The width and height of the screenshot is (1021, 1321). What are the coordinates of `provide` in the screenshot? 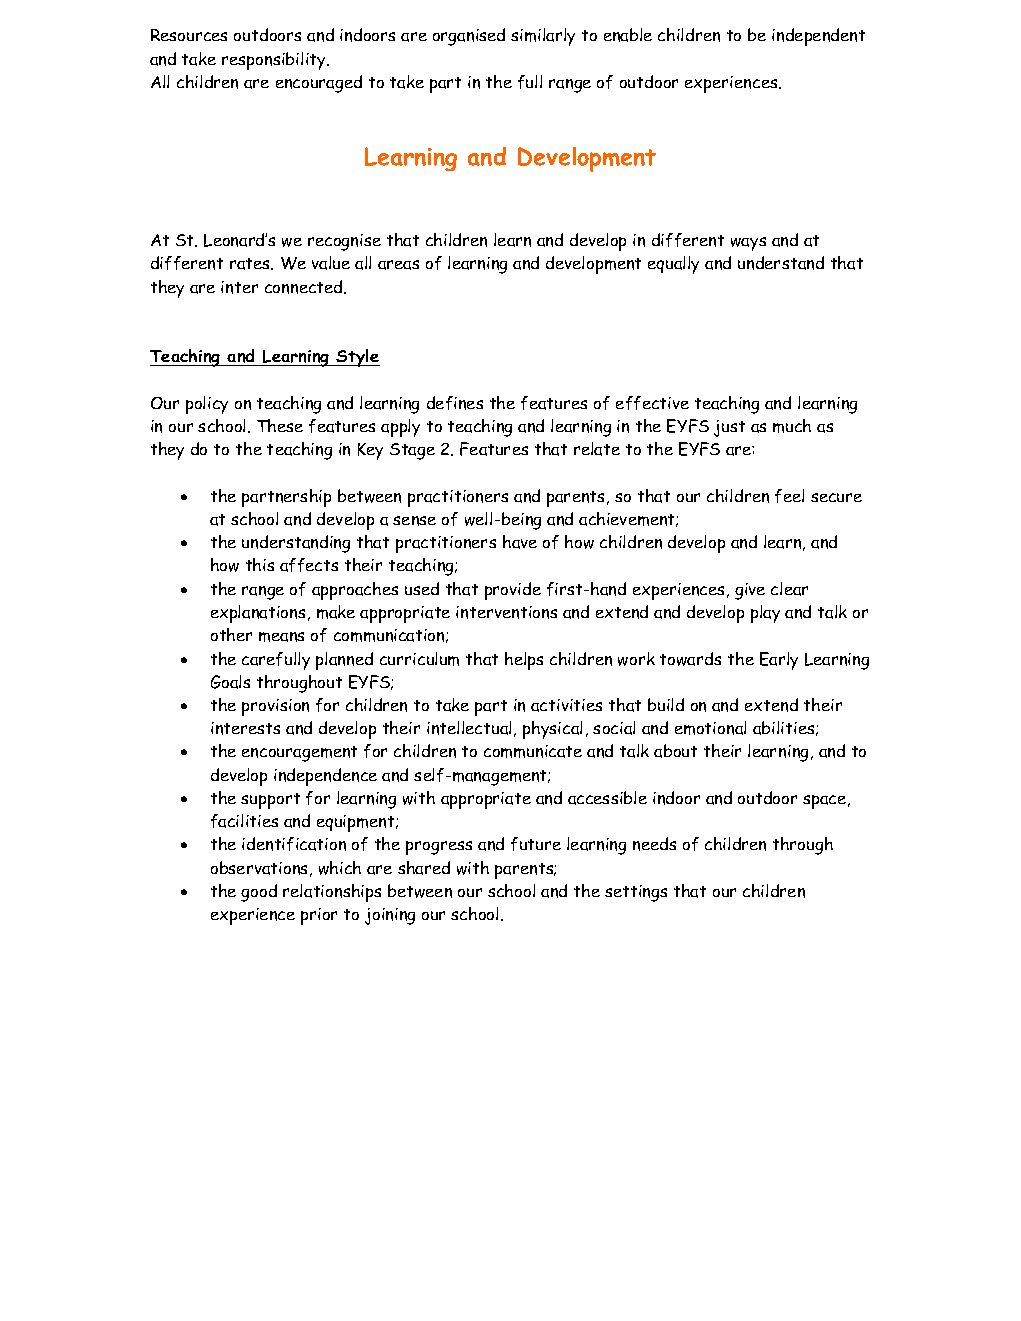 It's located at (513, 591).
